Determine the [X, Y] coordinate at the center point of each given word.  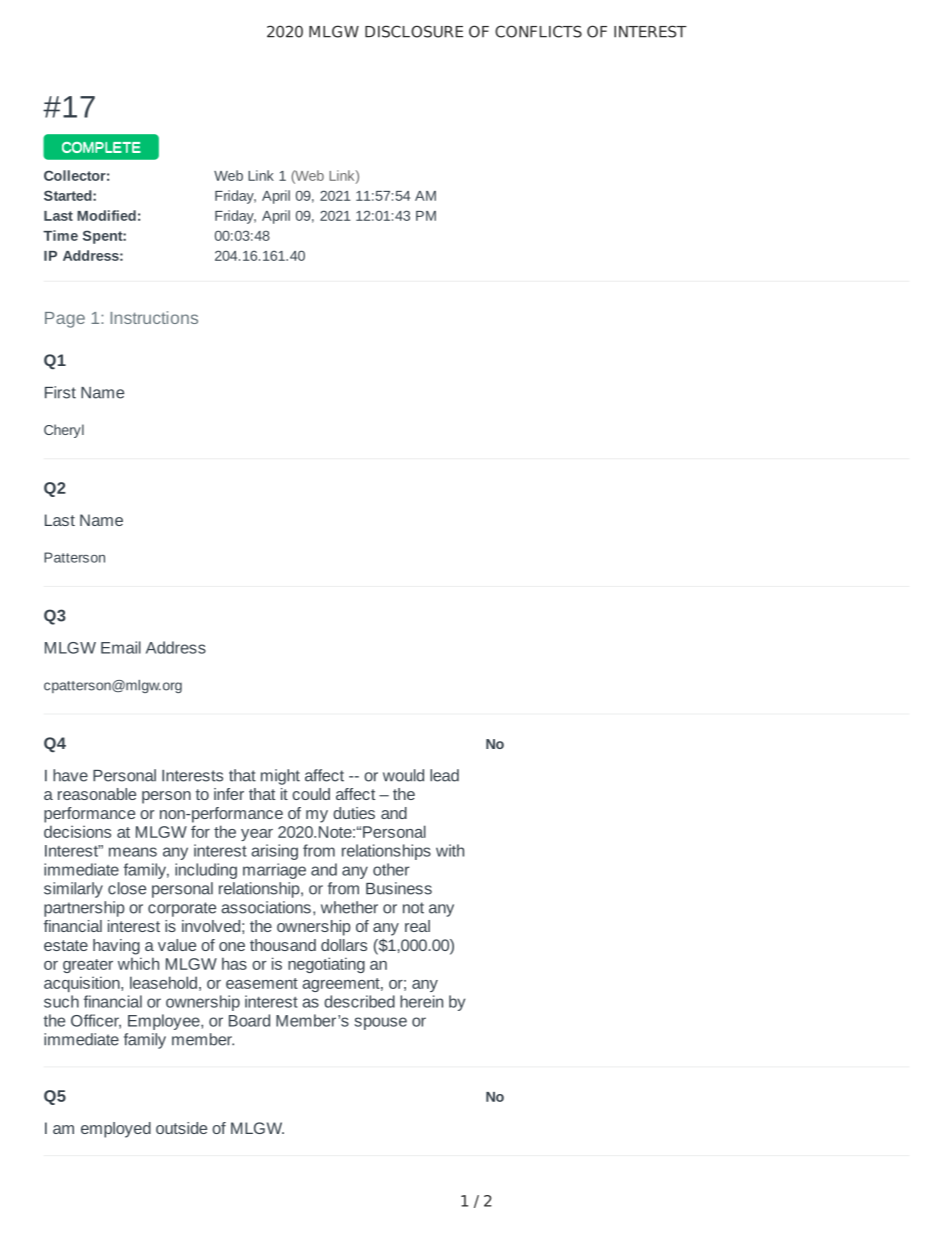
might [280, 777]
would [403, 775]
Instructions [154, 317]
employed [116, 1130]
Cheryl [64, 431]
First [60, 392]
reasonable [97, 794]
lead [444, 775]
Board [249, 1020]
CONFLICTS [538, 31]
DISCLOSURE [414, 31]
